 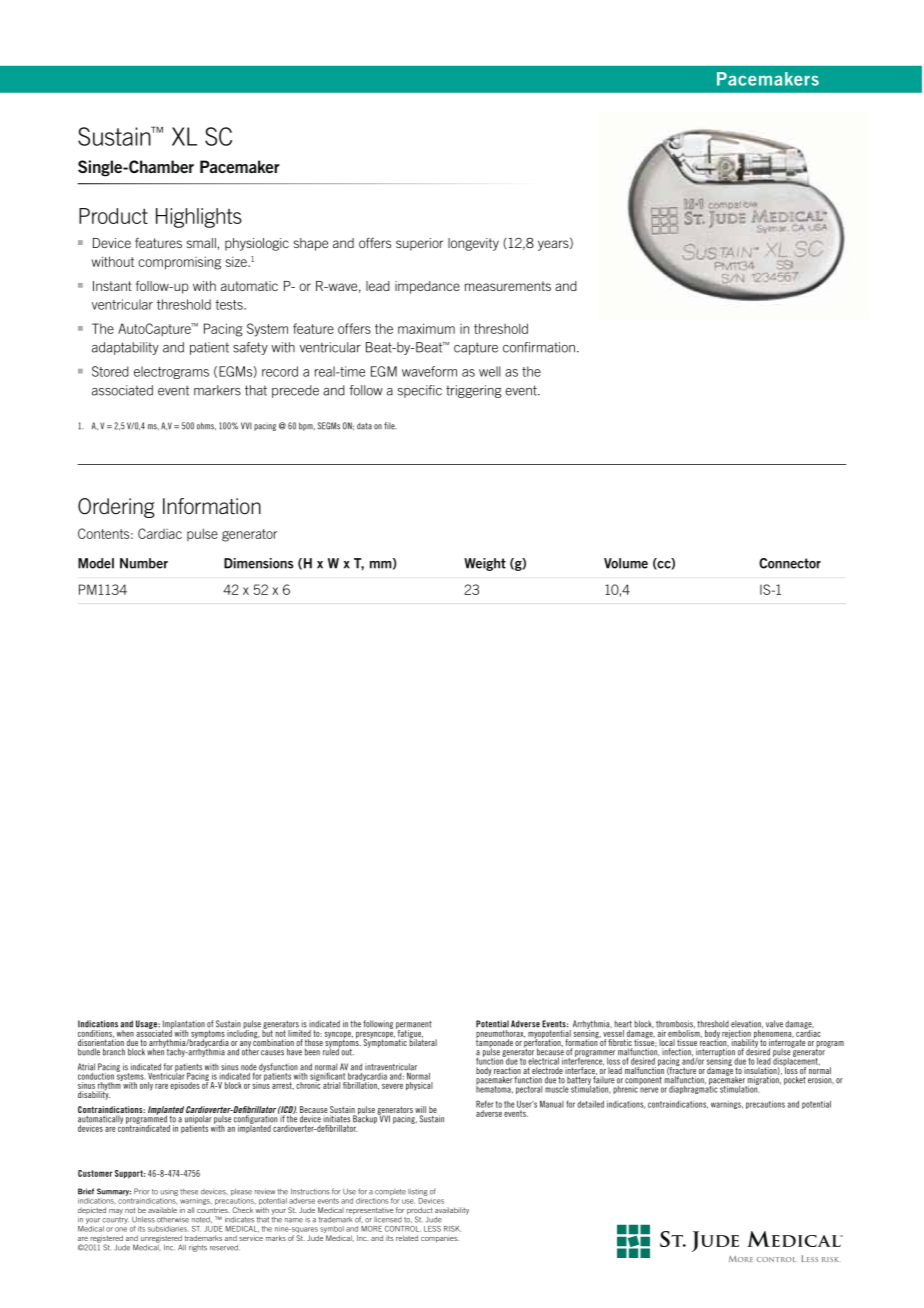 What do you see at coordinates (183, 1025) in the screenshot?
I see `Implantation` at bounding box center [183, 1025].
